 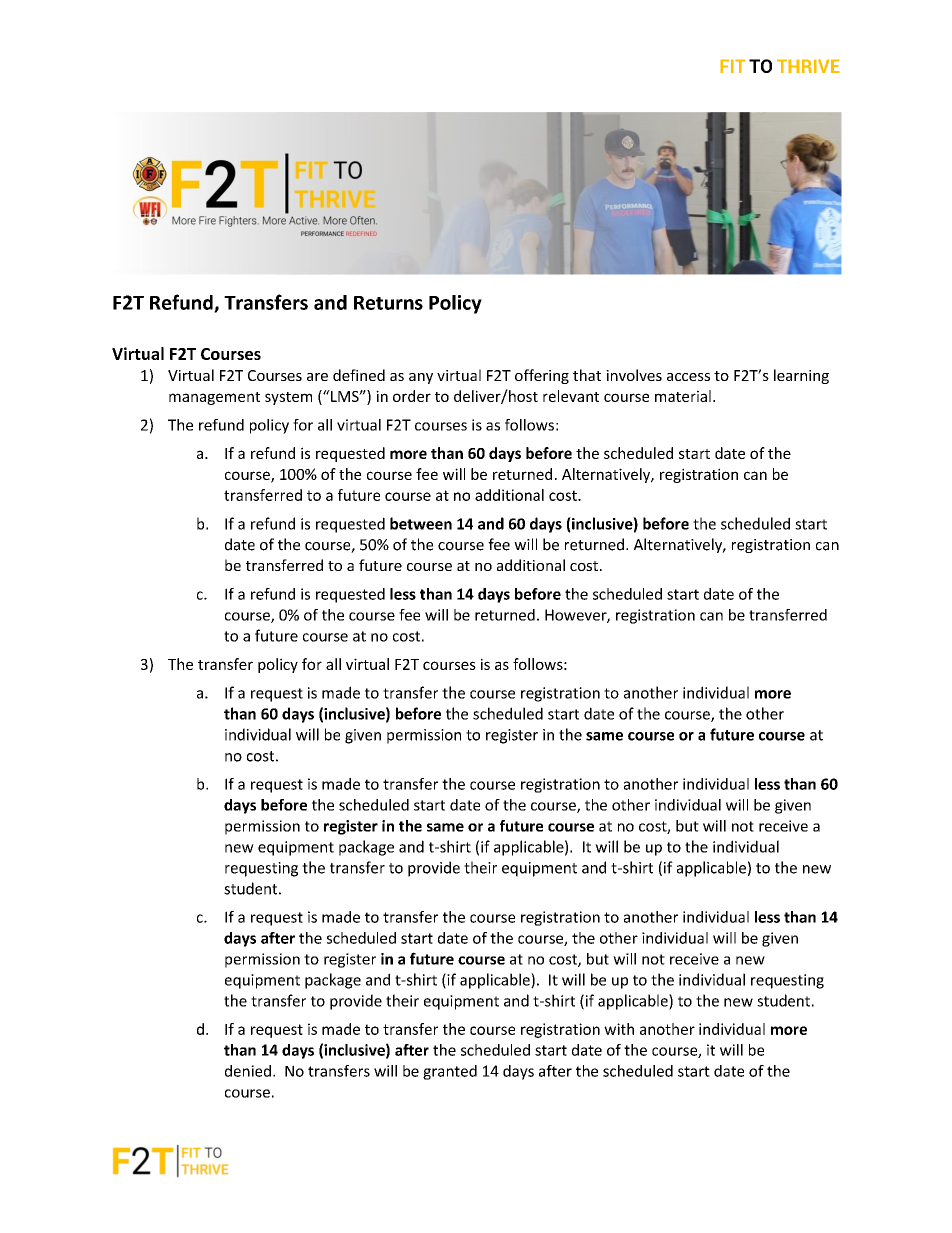 I want to click on material, so click(x=683, y=396).
